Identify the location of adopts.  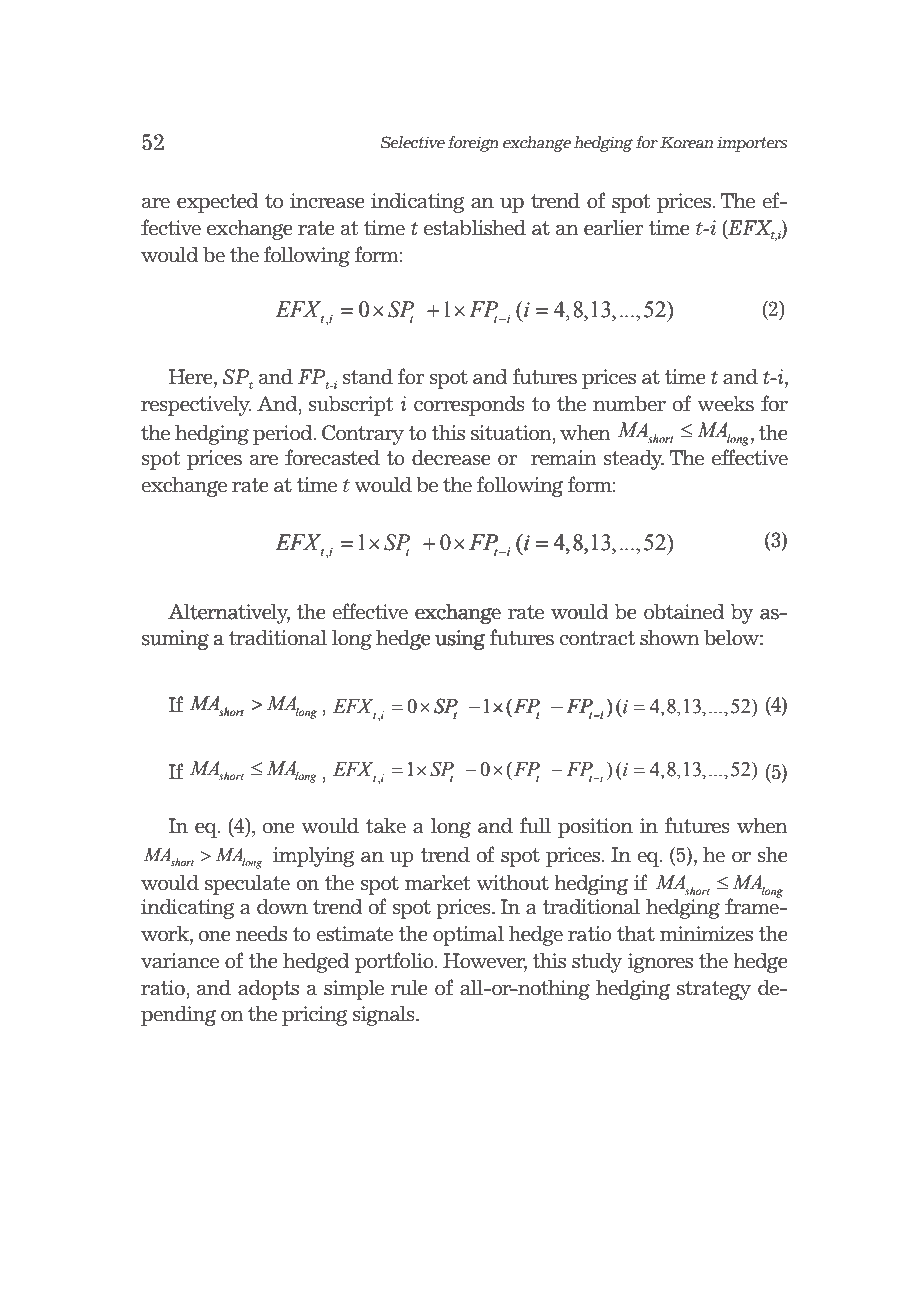
(268, 990).
